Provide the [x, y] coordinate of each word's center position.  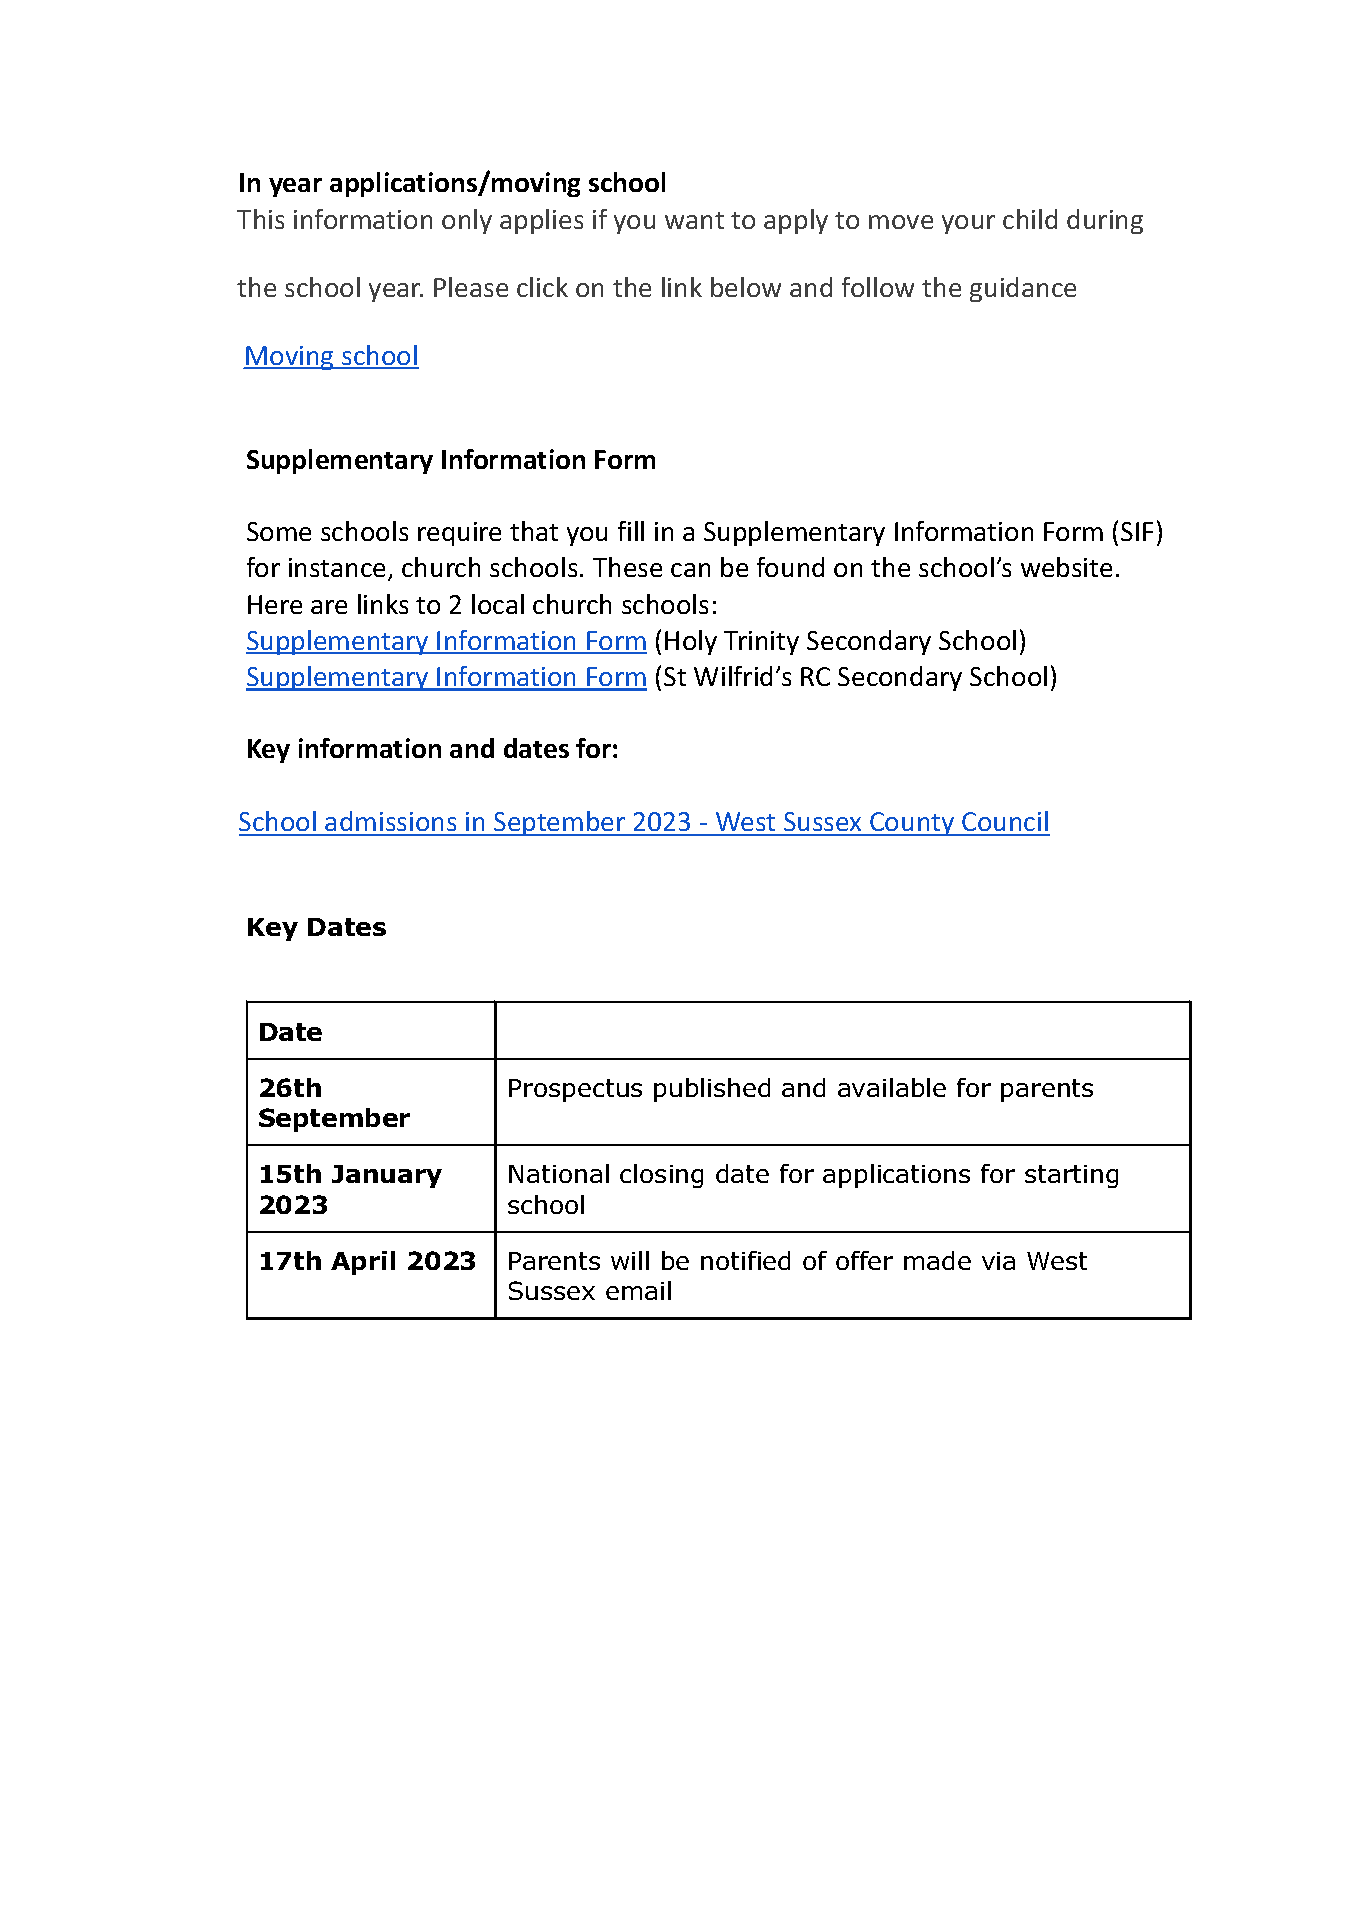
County [912, 824]
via [998, 1261]
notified [745, 1260]
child [1030, 219]
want [694, 220]
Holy [691, 642]
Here [275, 604]
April [363, 1263]
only [467, 221]
